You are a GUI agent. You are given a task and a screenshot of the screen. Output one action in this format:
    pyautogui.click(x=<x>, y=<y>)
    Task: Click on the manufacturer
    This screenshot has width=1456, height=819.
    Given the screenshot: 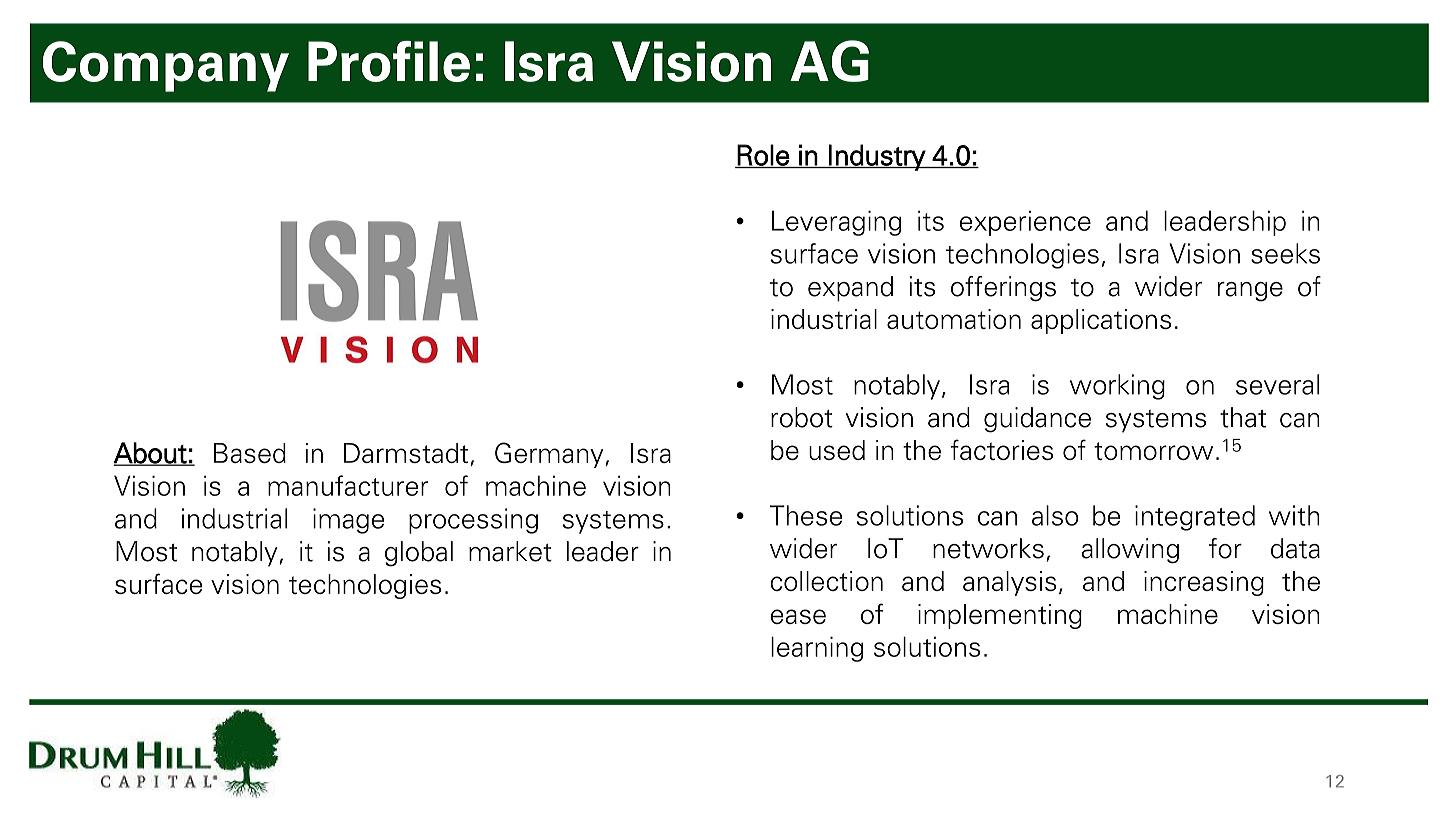 What is the action you would take?
    pyautogui.click(x=348, y=485)
